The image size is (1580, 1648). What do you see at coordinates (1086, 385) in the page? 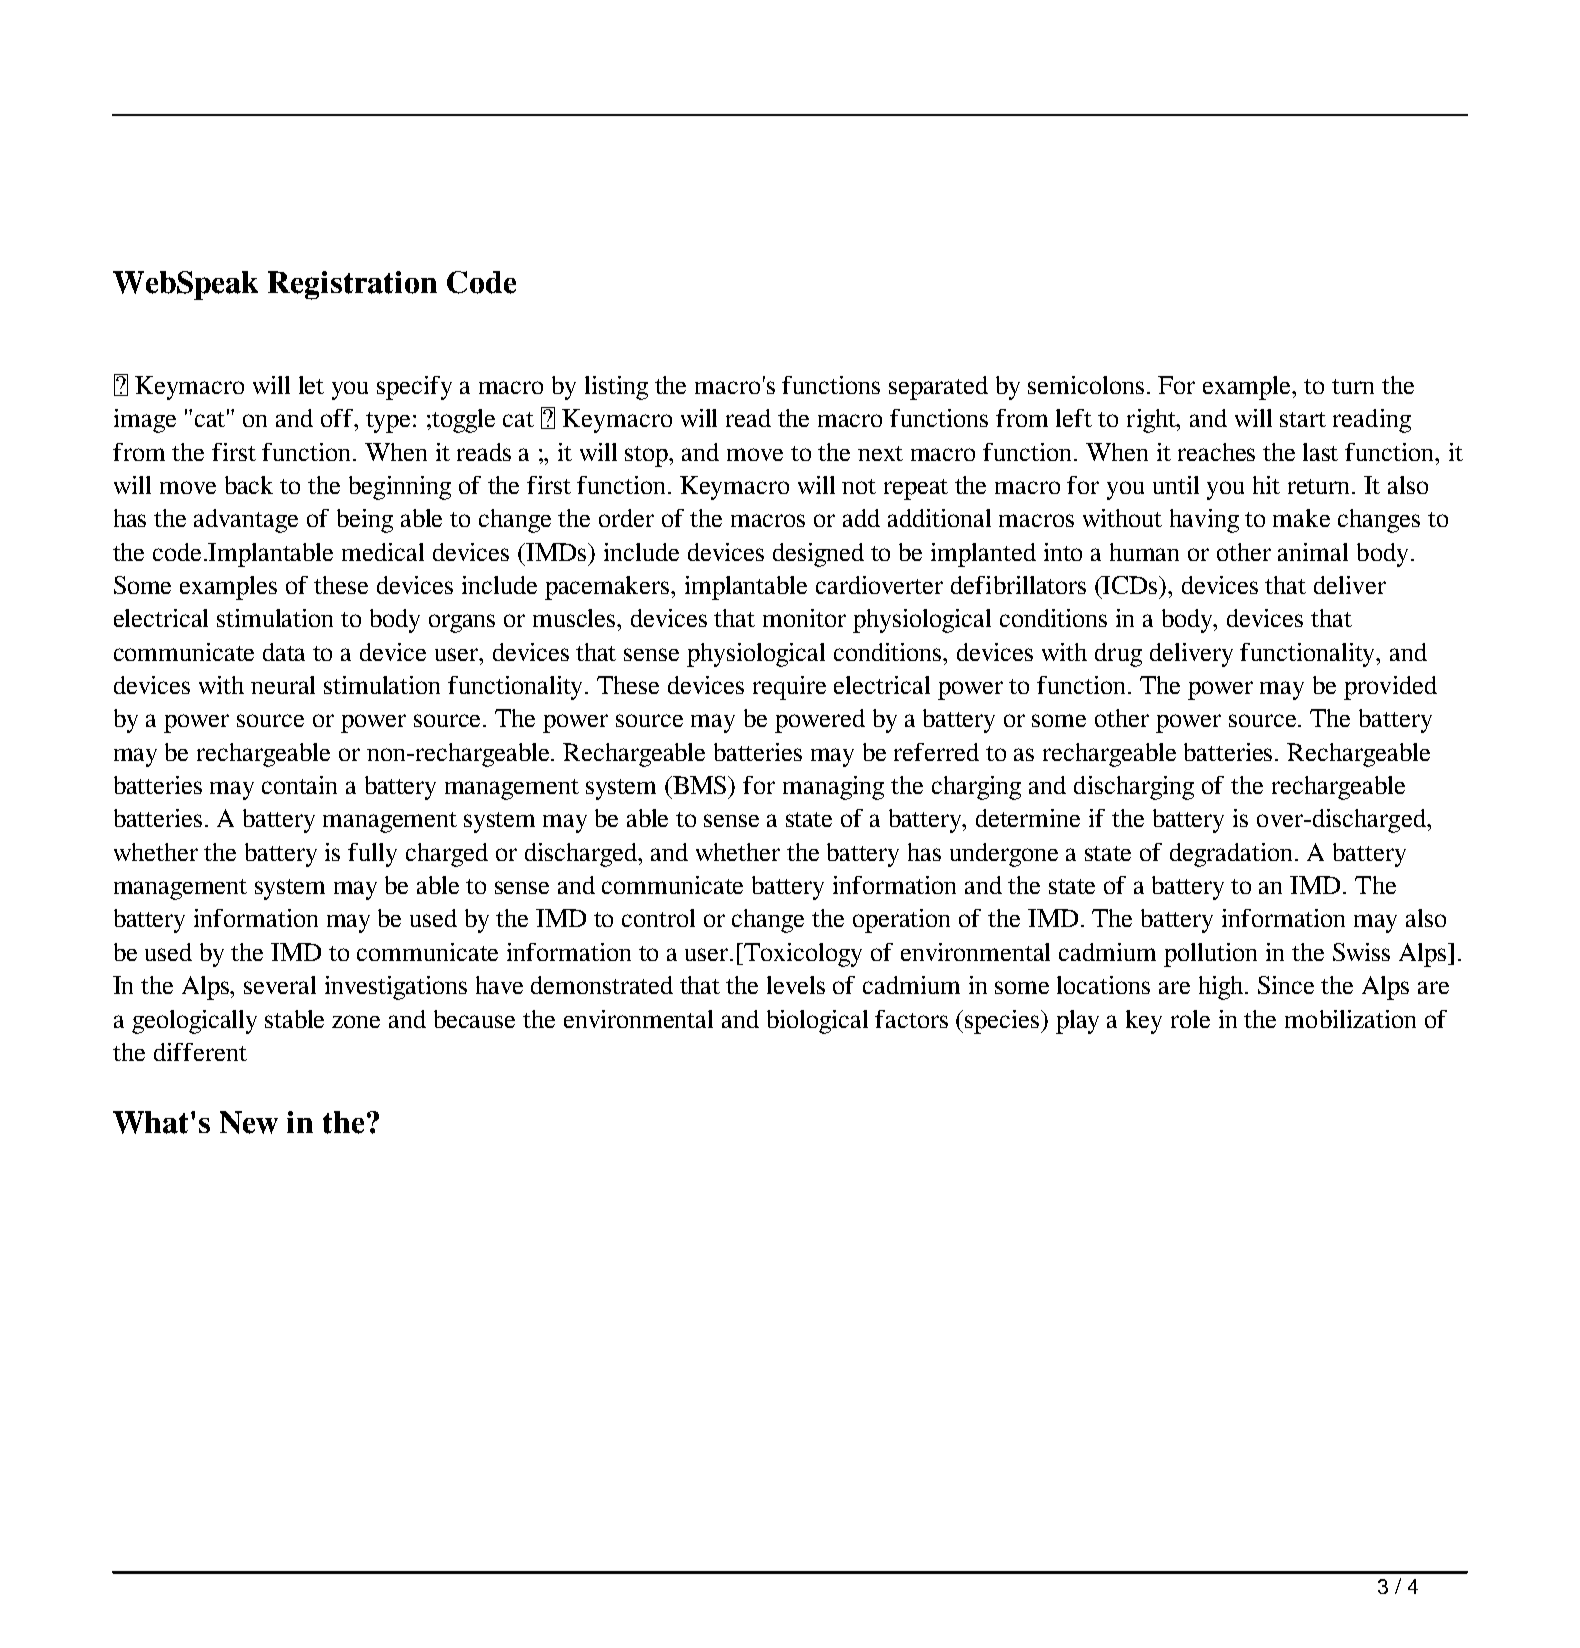
I see `semicolons` at bounding box center [1086, 385].
